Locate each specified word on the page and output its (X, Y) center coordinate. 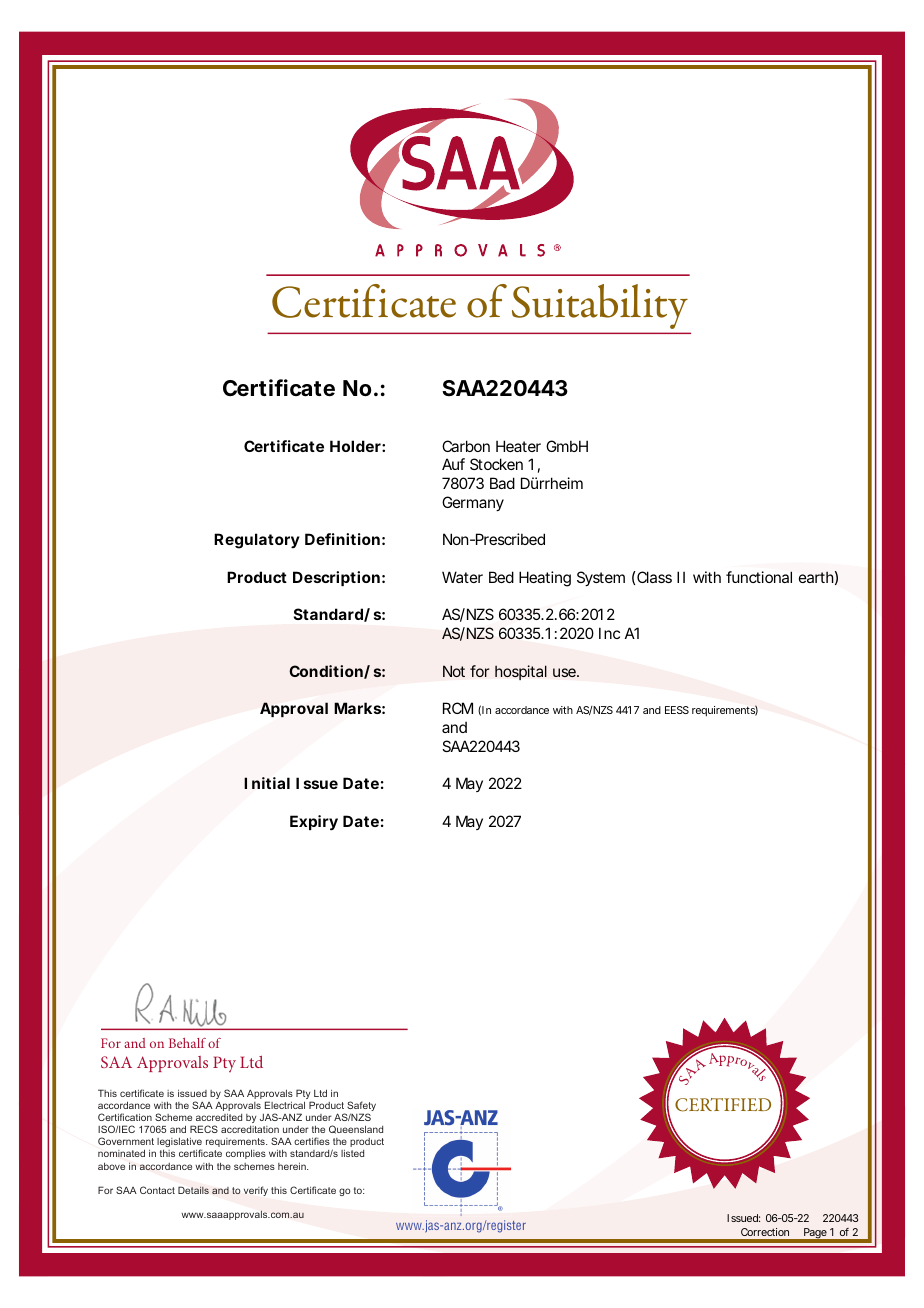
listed (352, 1153)
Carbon (466, 446)
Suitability (600, 306)
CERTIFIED (723, 1105)
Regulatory (257, 541)
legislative (179, 1144)
